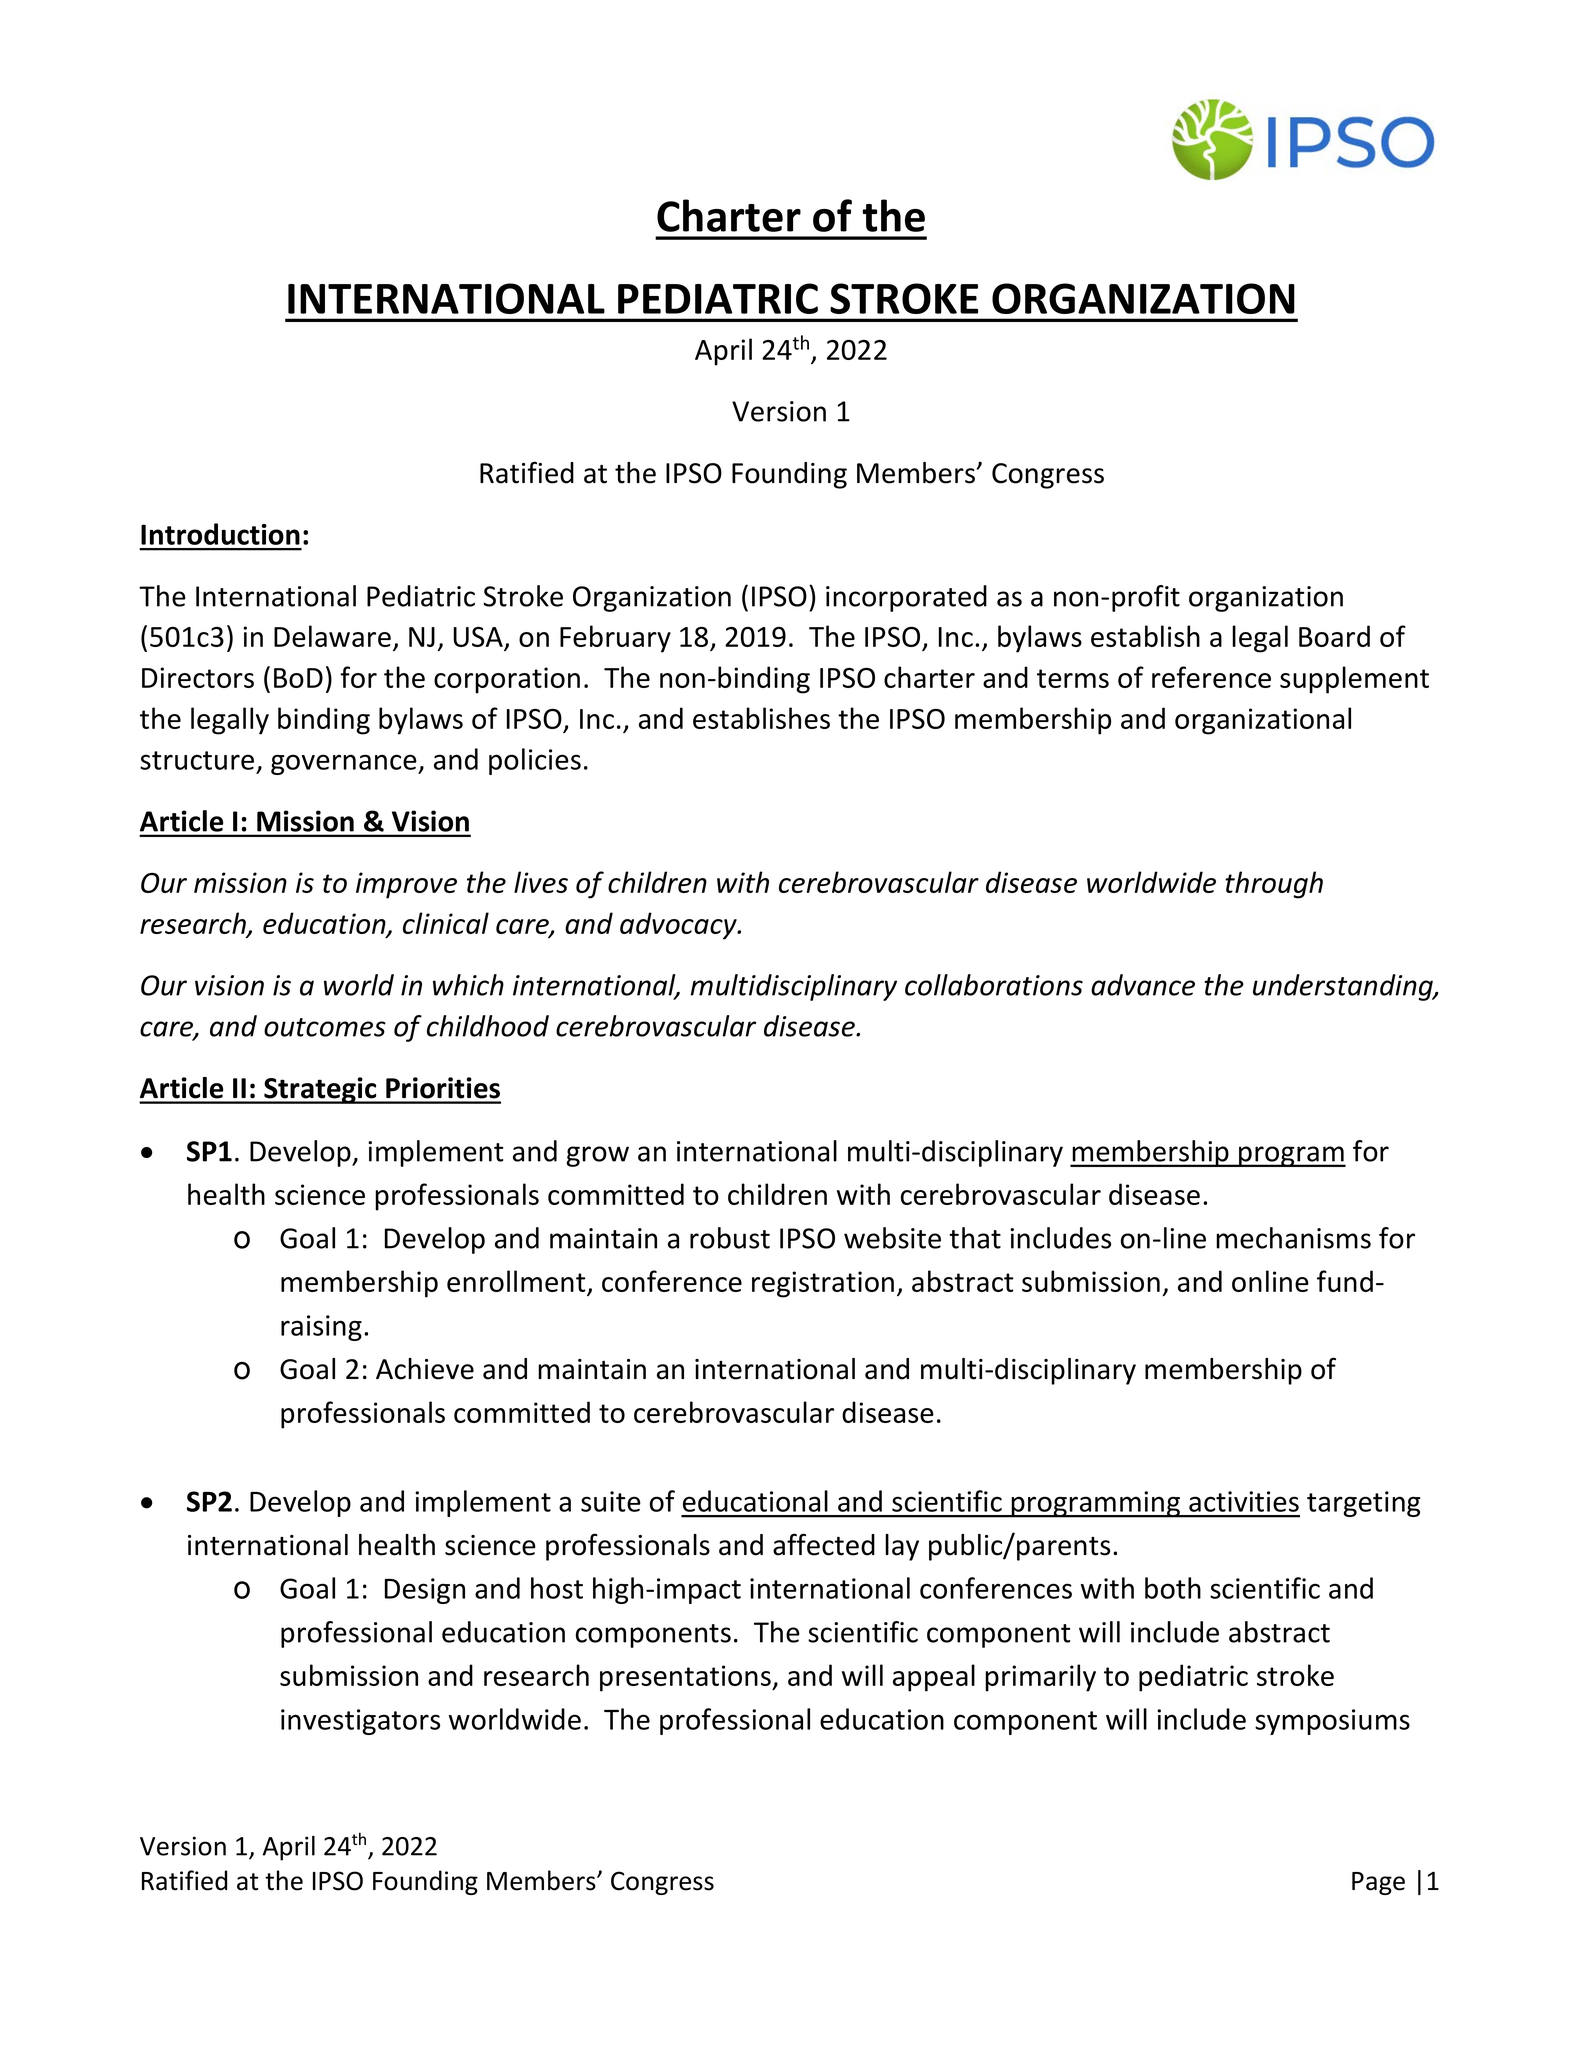 The image size is (1583, 2049). Describe the element at coordinates (906, 598) in the screenshot. I see `incorporated` at that location.
